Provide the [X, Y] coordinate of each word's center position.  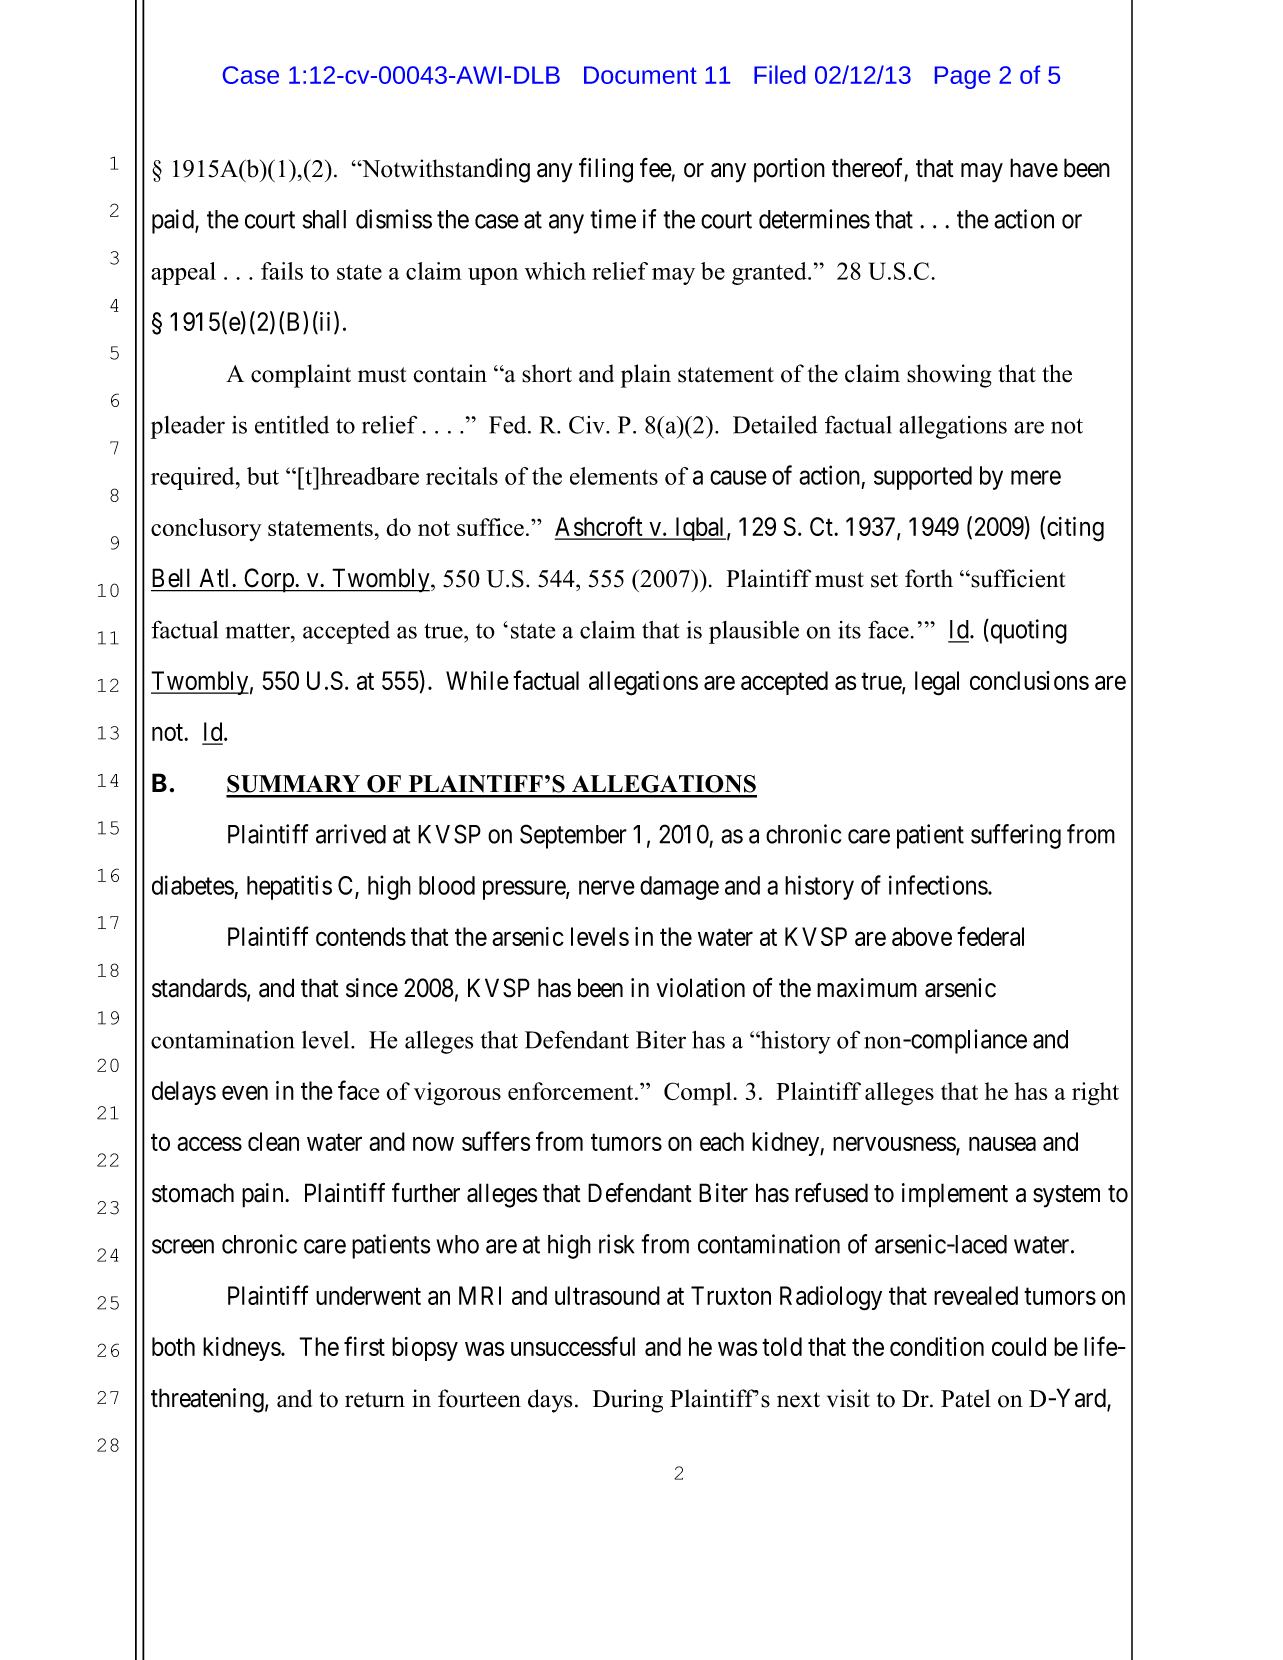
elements [614, 476]
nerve [607, 888]
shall [324, 219]
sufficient [1017, 578]
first [364, 1346]
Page [962, 77]
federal [990, 936]
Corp [269, 580]
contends [361, 936]
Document [640, 75]
